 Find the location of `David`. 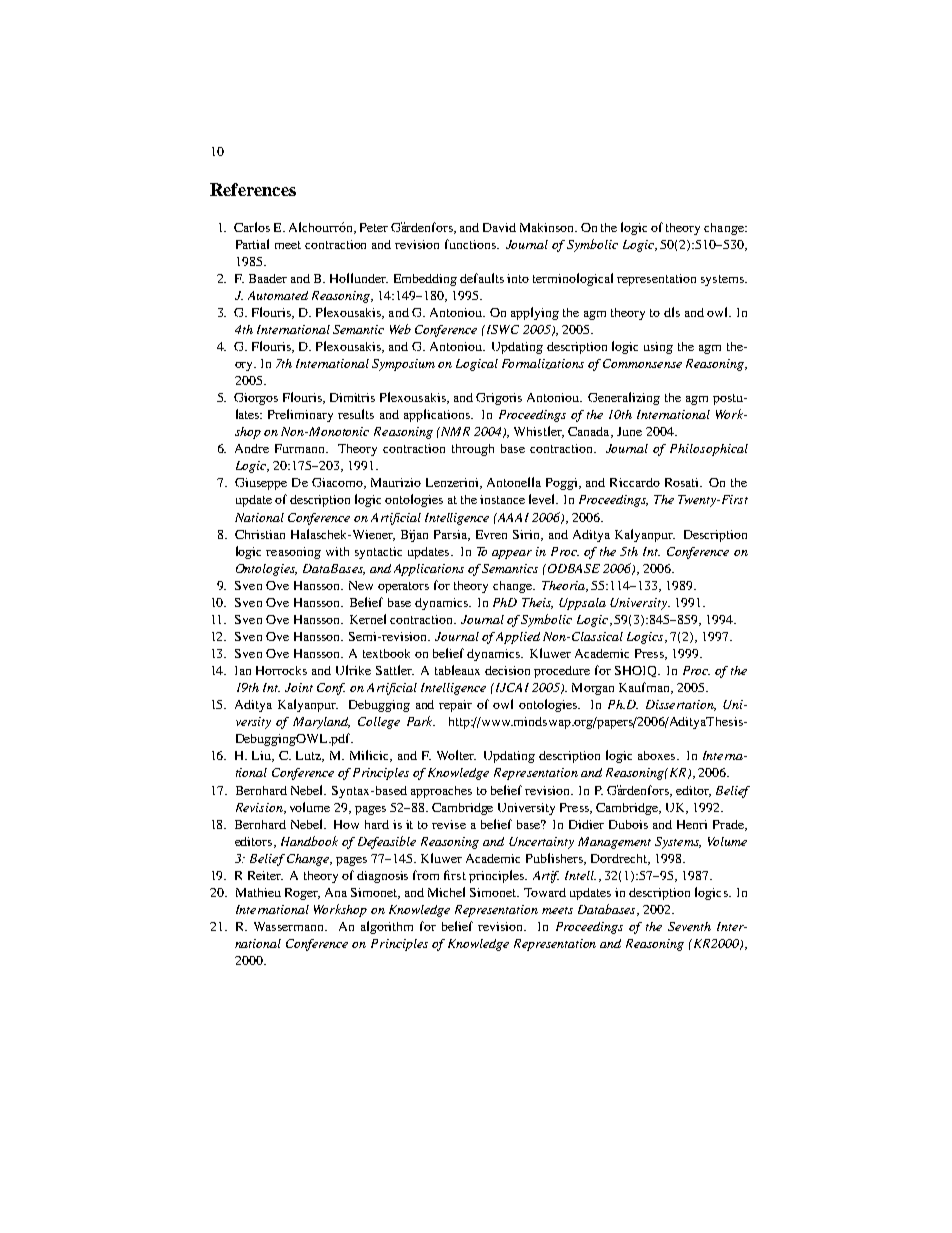

David is located at coordinates (499, 227).
